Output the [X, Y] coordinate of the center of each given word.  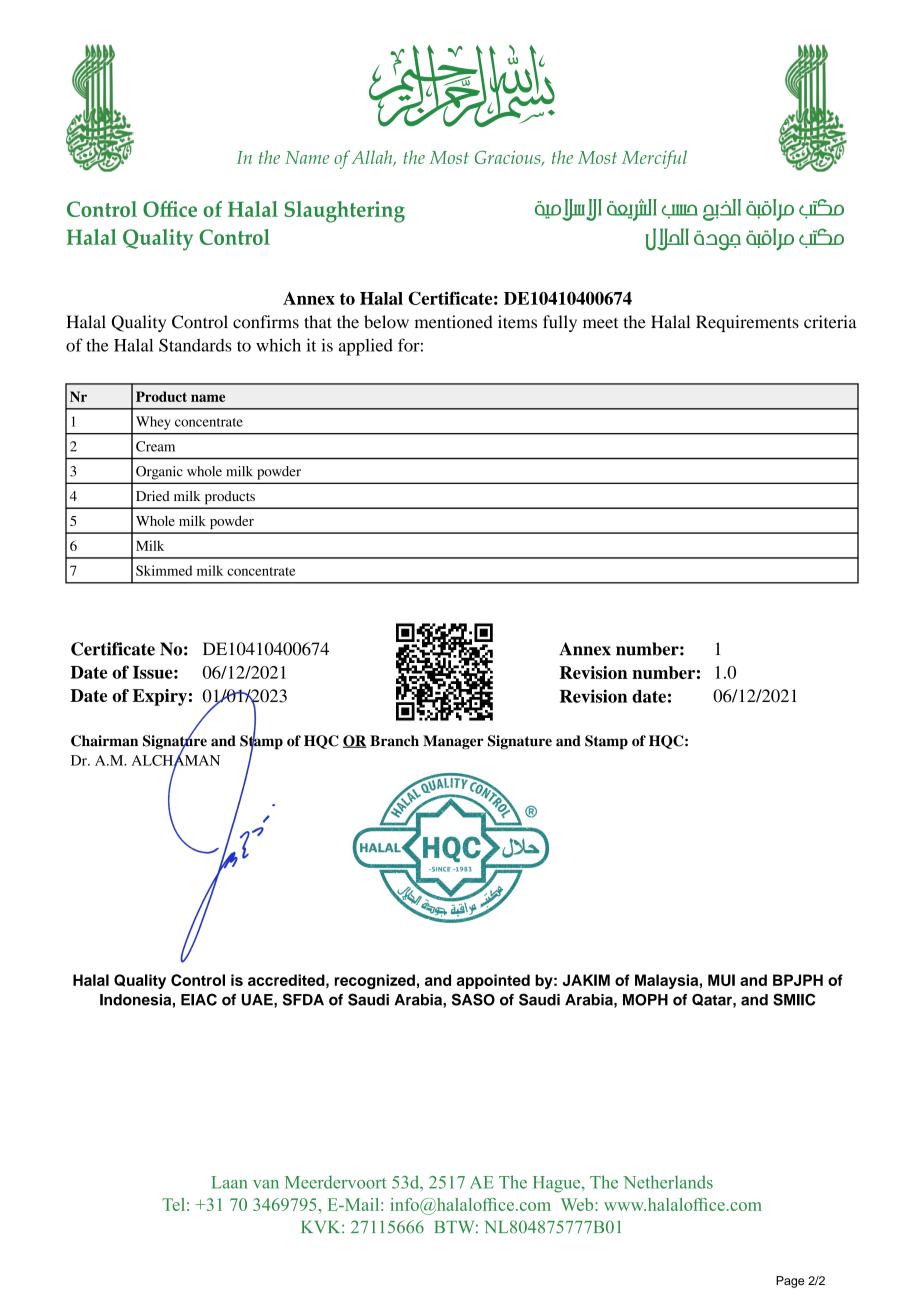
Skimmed [164, 570]
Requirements [747, 323]
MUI [721, 980]
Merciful [654, 159]
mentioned [454, 322]
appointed [493, 981]
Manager [453, 742]
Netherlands [668, 1182]
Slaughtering [344, 212]
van [266, 1184]
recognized [375, 981]
